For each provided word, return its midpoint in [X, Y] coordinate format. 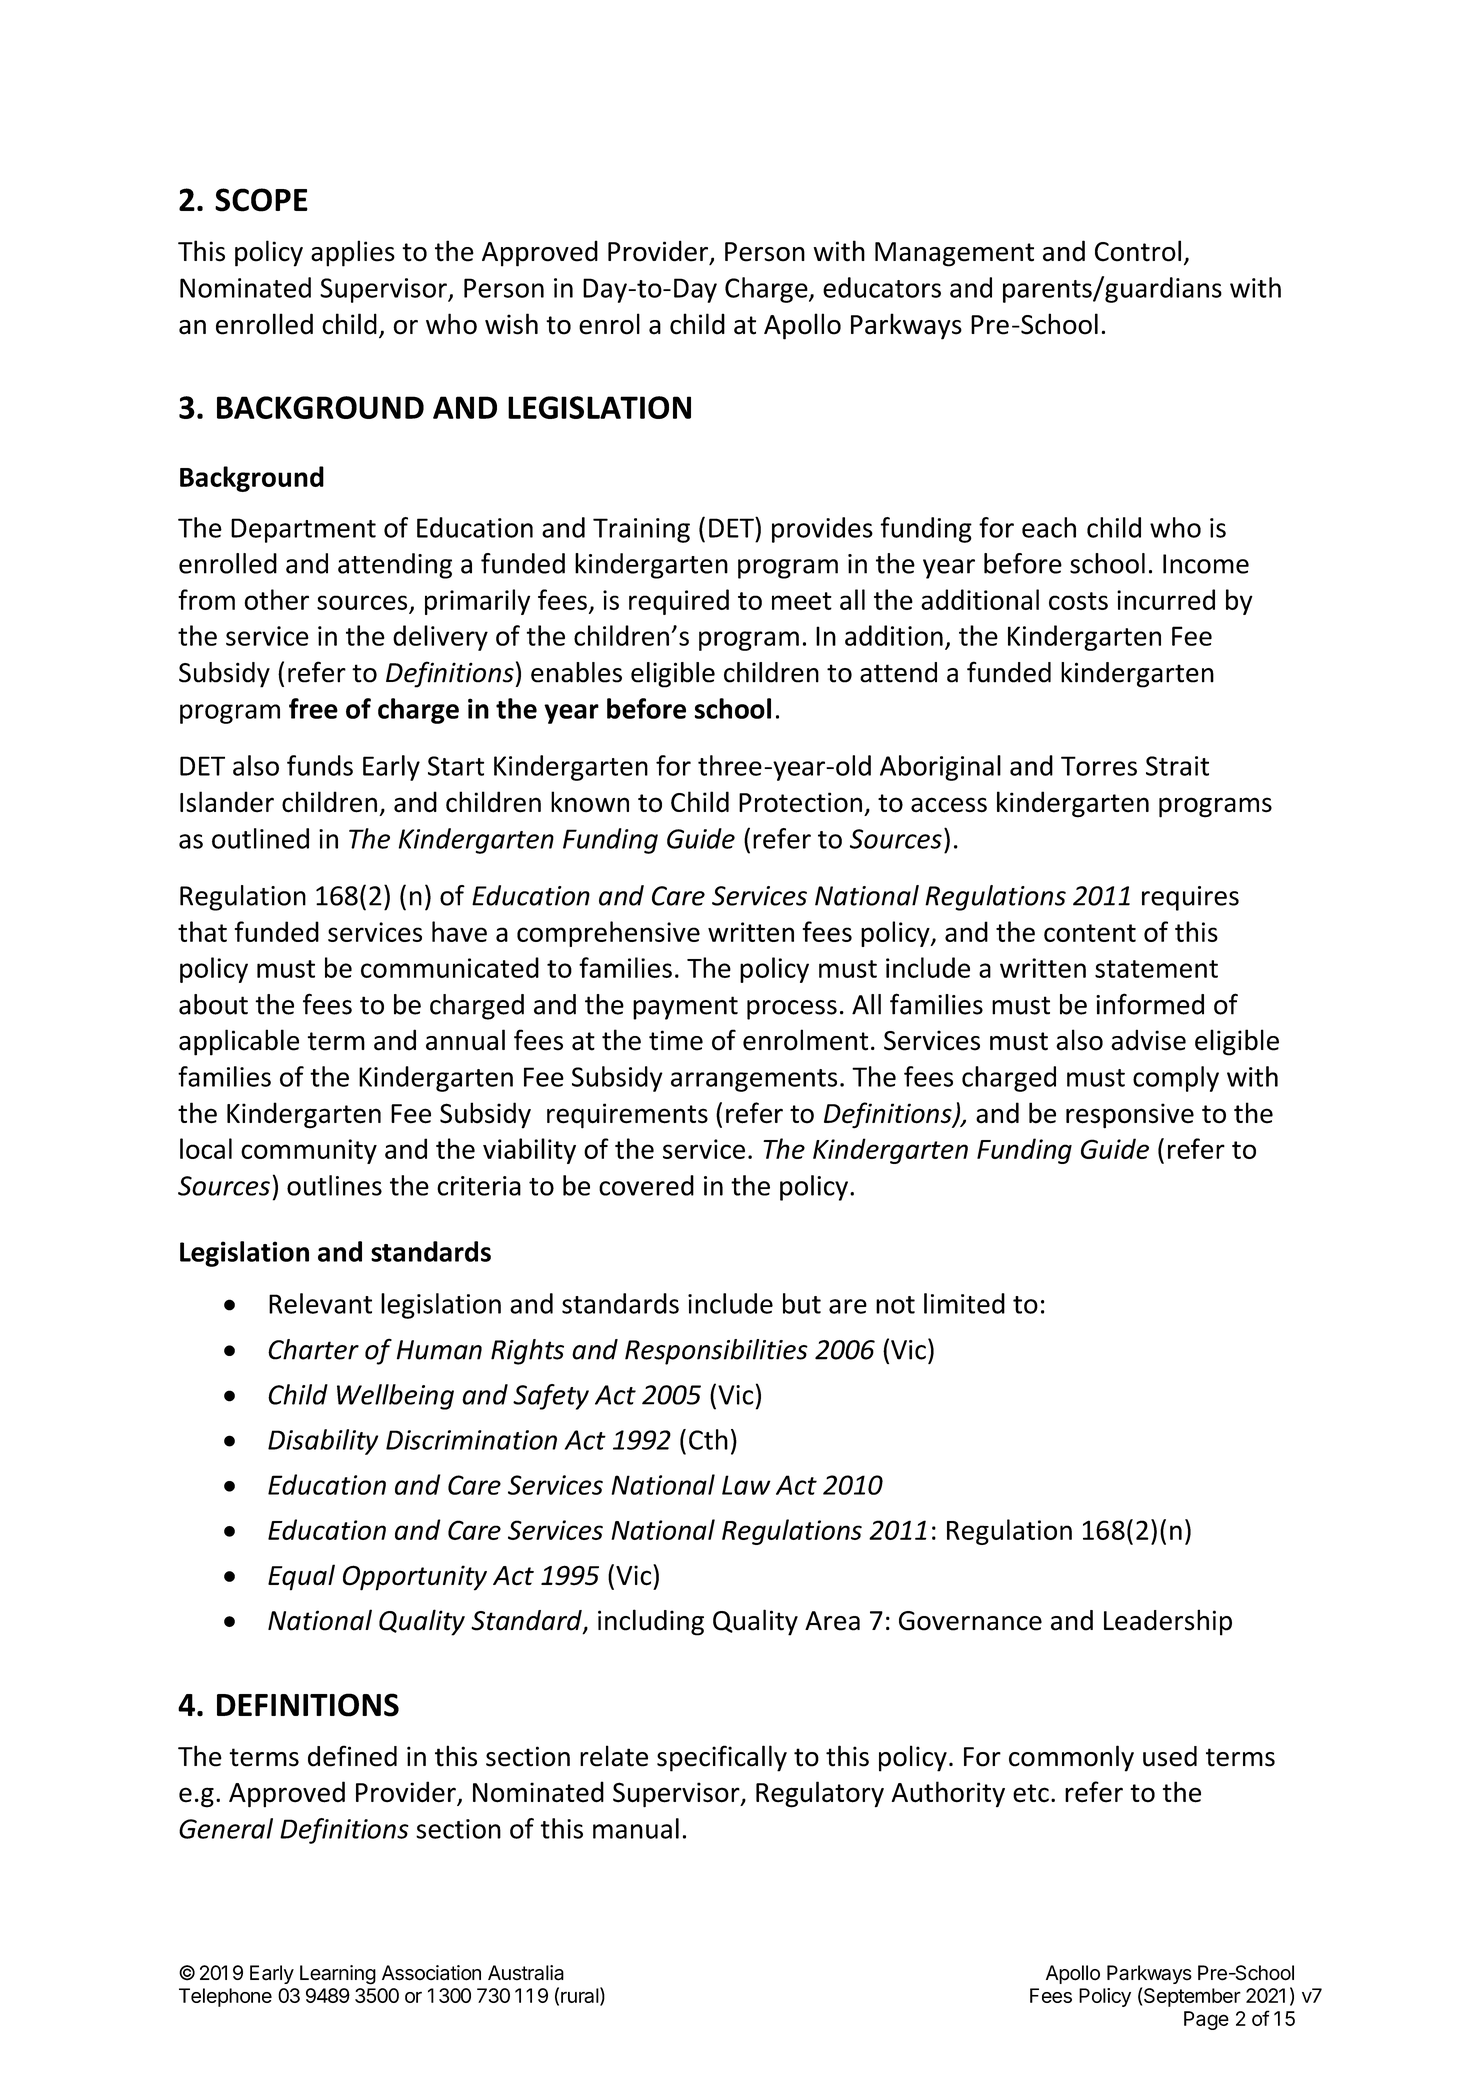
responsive [1130, 1116]
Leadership [1168, 1622]
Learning [338, 1975]
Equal [301, 1577]
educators [882, 287]
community [309, 1151]
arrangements [754, 1080]
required [679, 602]
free [313, 708]
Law [746, 1485]
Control [1138, 251]
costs [1078, 601]
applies [353, 253]
